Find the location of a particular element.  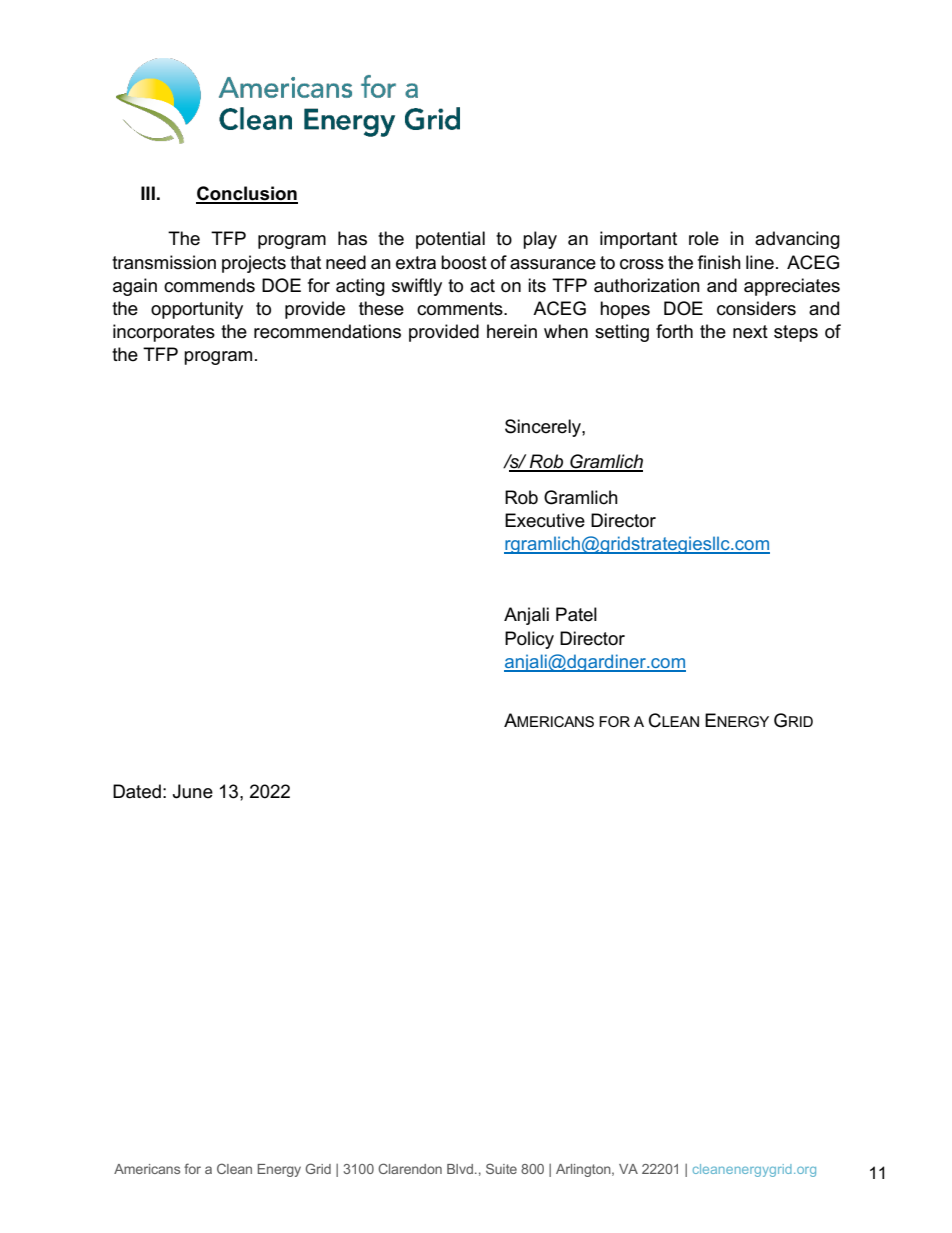

incorporates is located at coordinates (164, 333).
